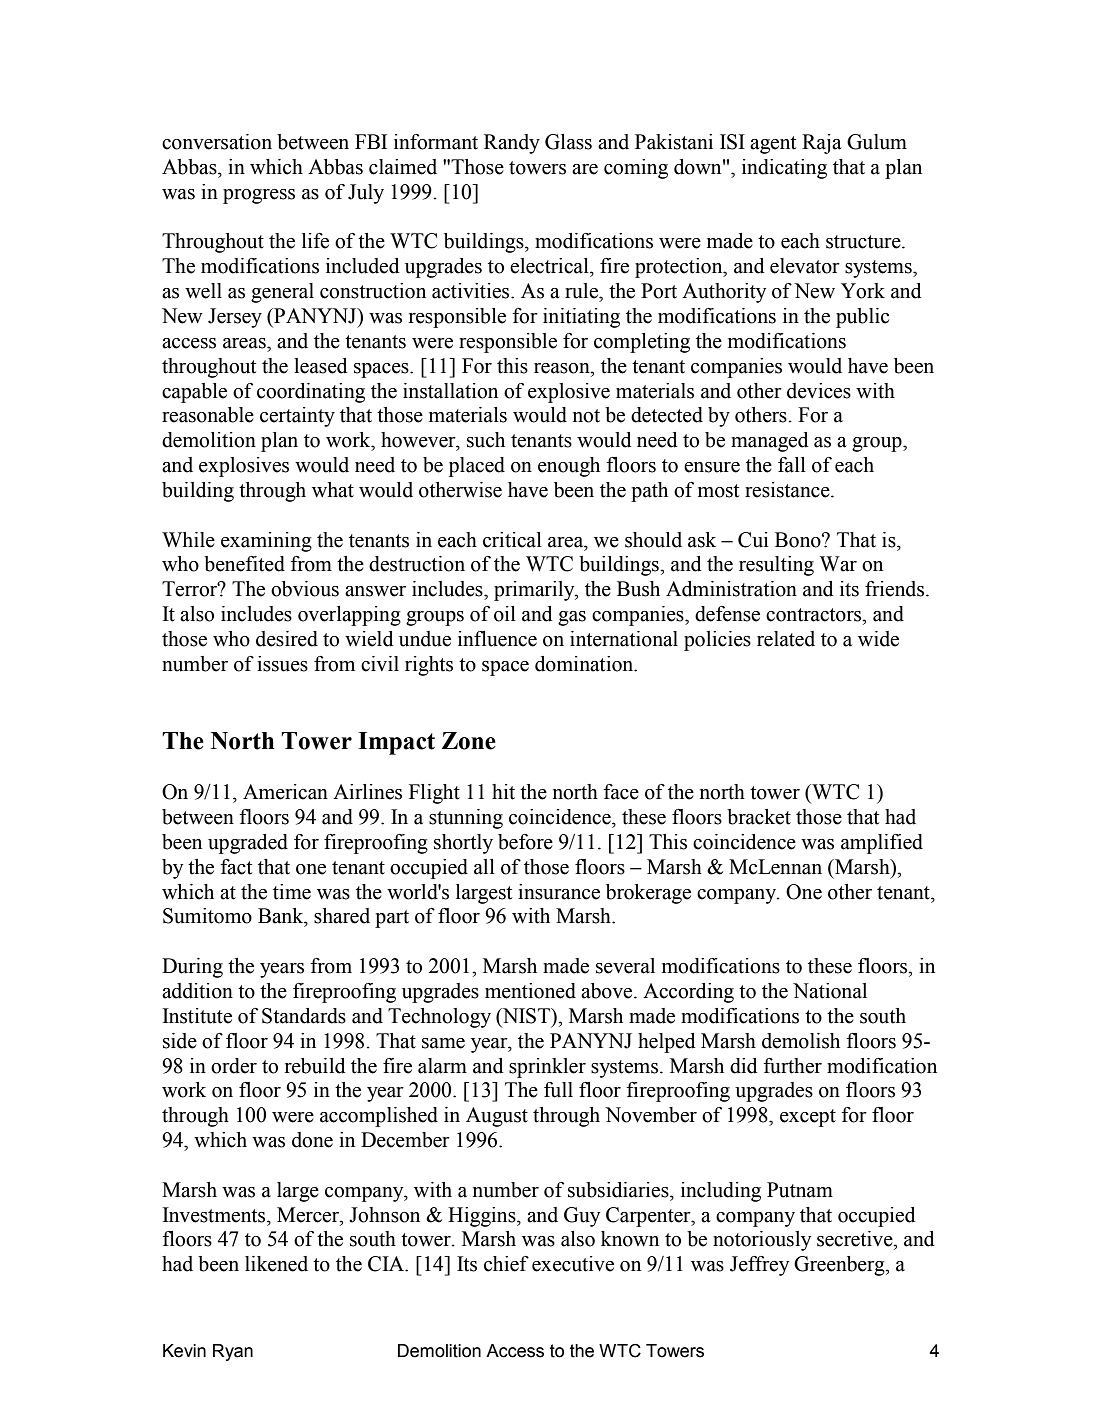  What do you see at coordinates (559, 892) in the image?
I see `insurance` at bounding box center [559, 892].
